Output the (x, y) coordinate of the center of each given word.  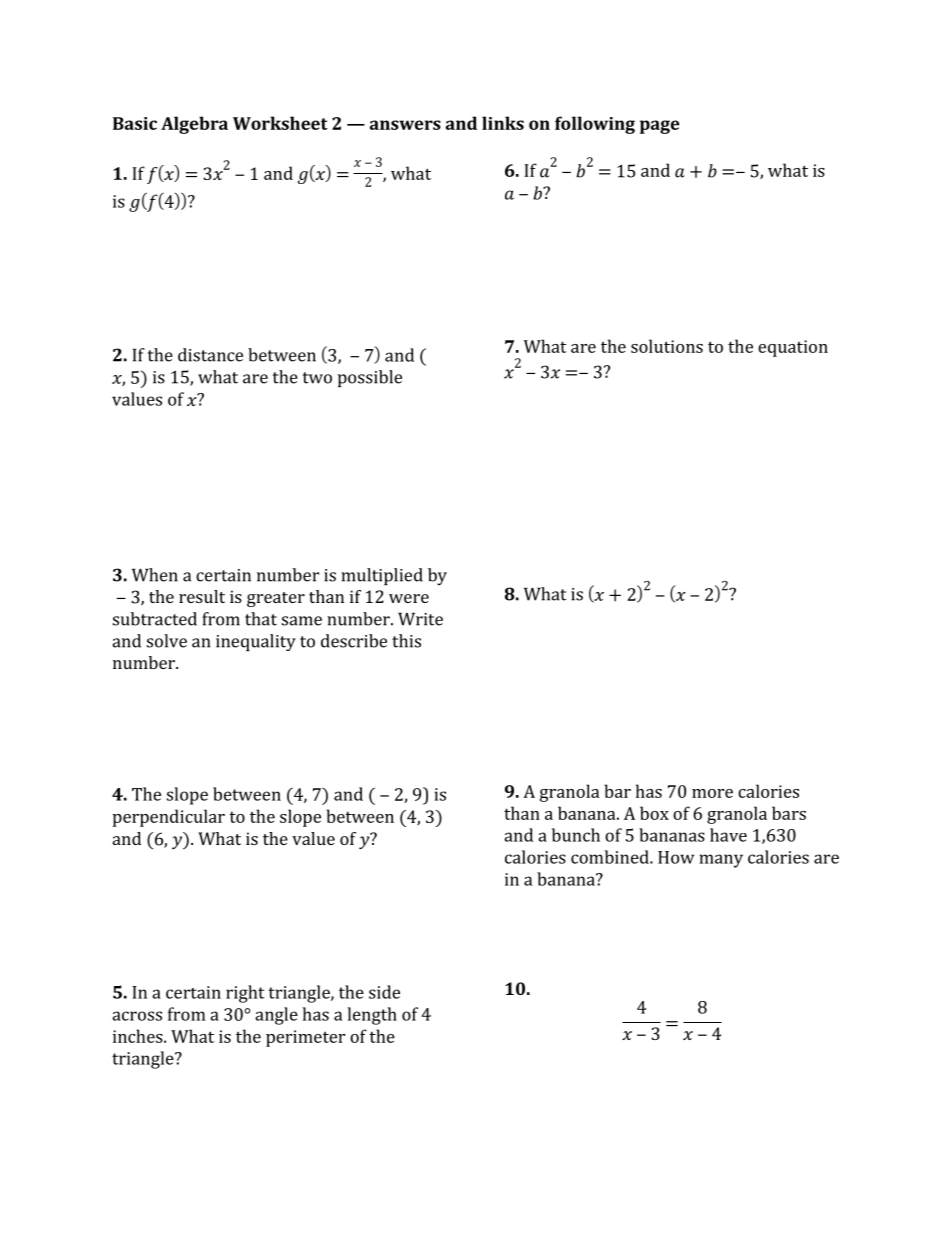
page (660, 127)
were (409, 598)
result (202, 596)
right (245, 994)
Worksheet (280, 123)
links (503, 123)
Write (420, 619)
